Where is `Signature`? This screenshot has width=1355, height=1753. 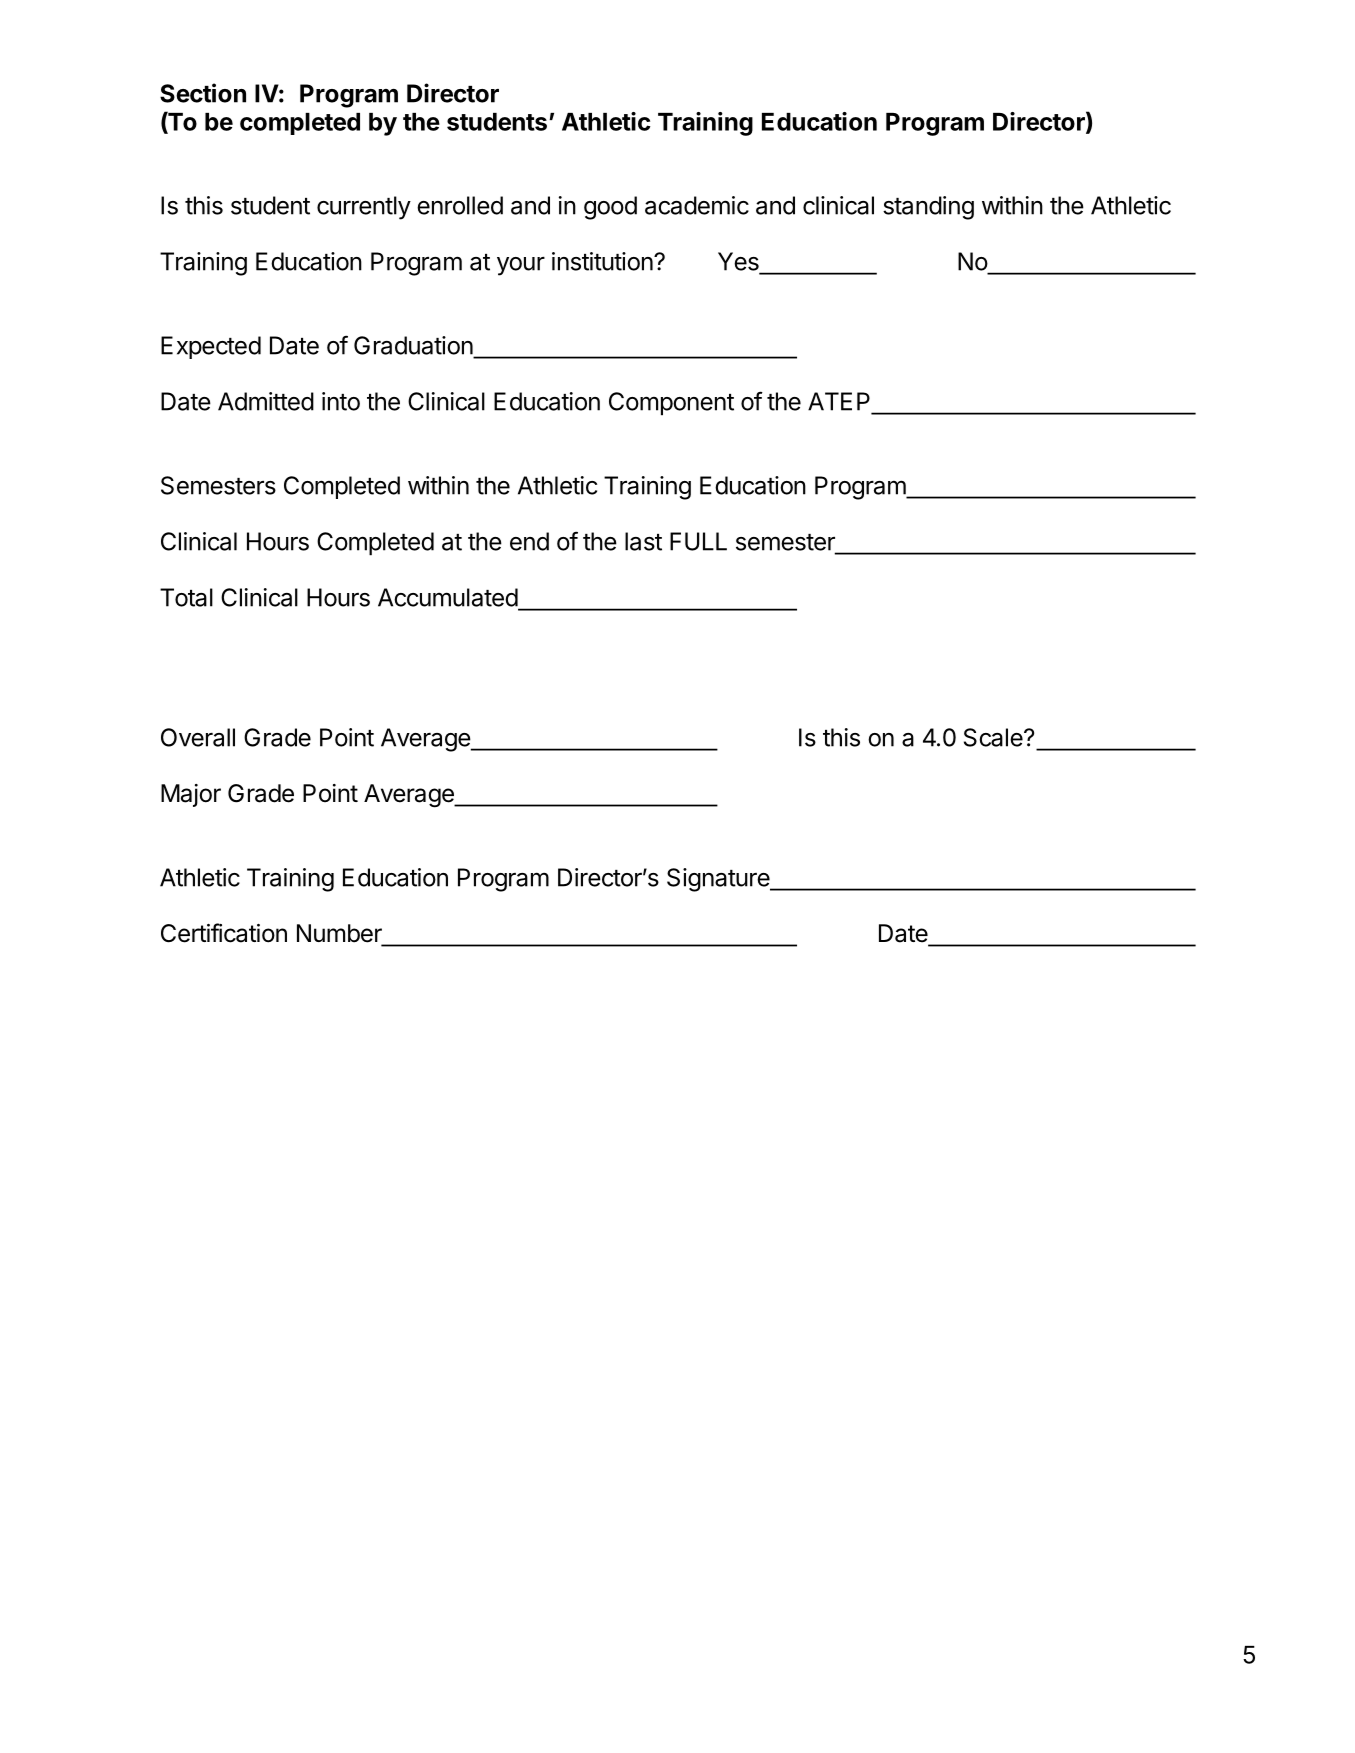 Signature is located at coordinates (719, 880).
